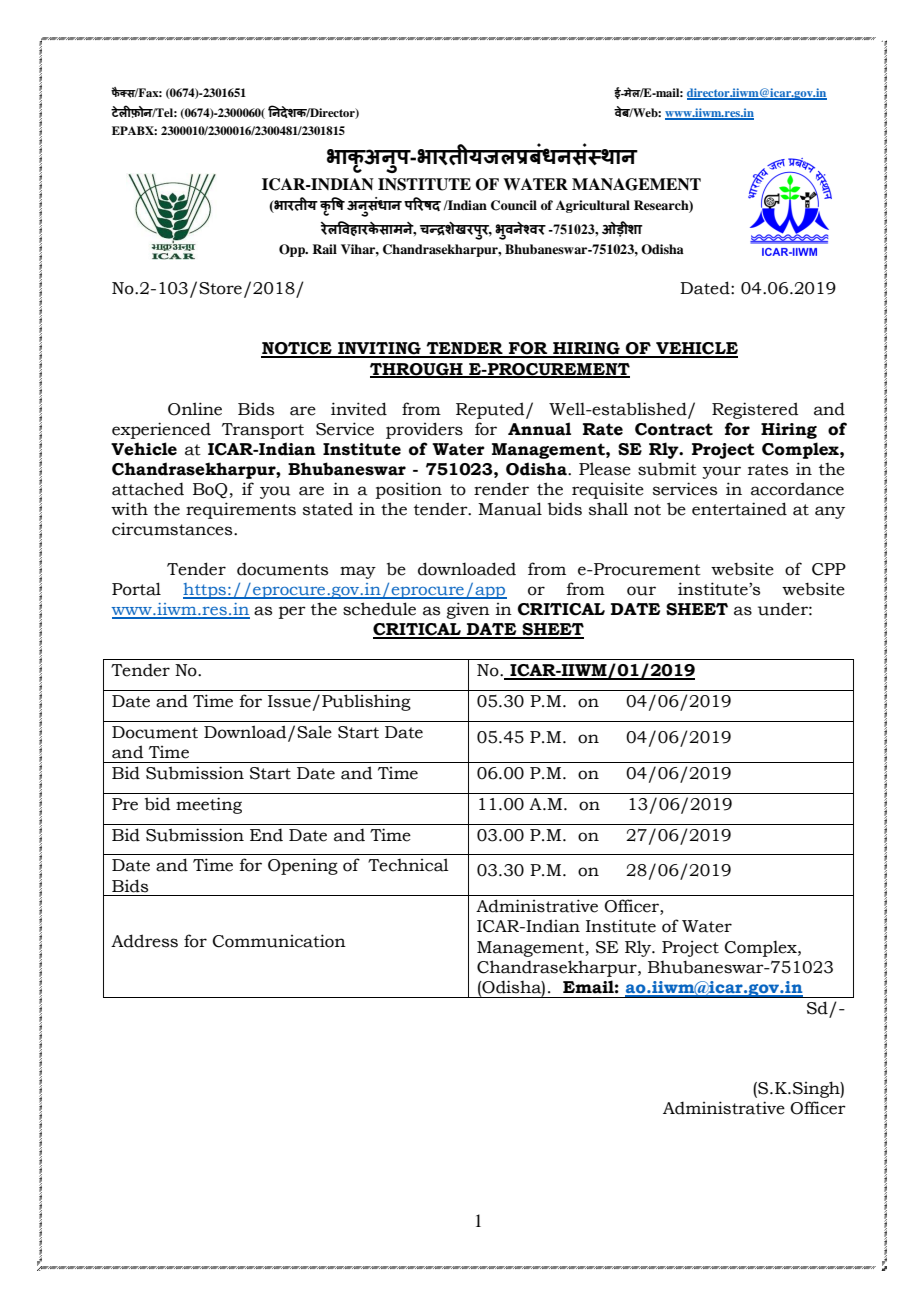 The image size is (924, 1308). What do you see at coordinates (514, 205) in the image?
I see `Council` at bounding box center [514, 205].
